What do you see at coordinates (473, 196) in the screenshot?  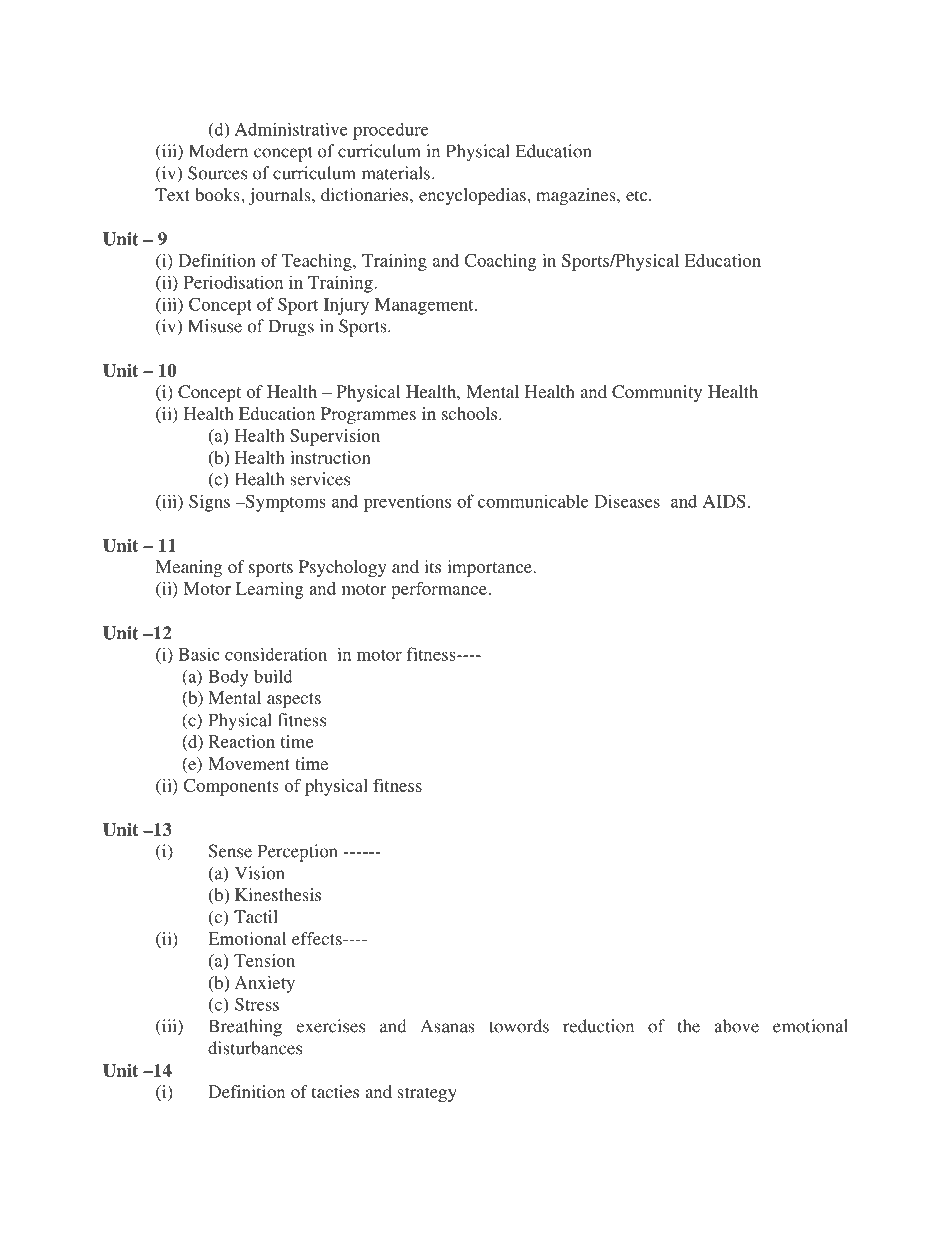 I see `encyclopedias` at bounding box center [473, 196].
